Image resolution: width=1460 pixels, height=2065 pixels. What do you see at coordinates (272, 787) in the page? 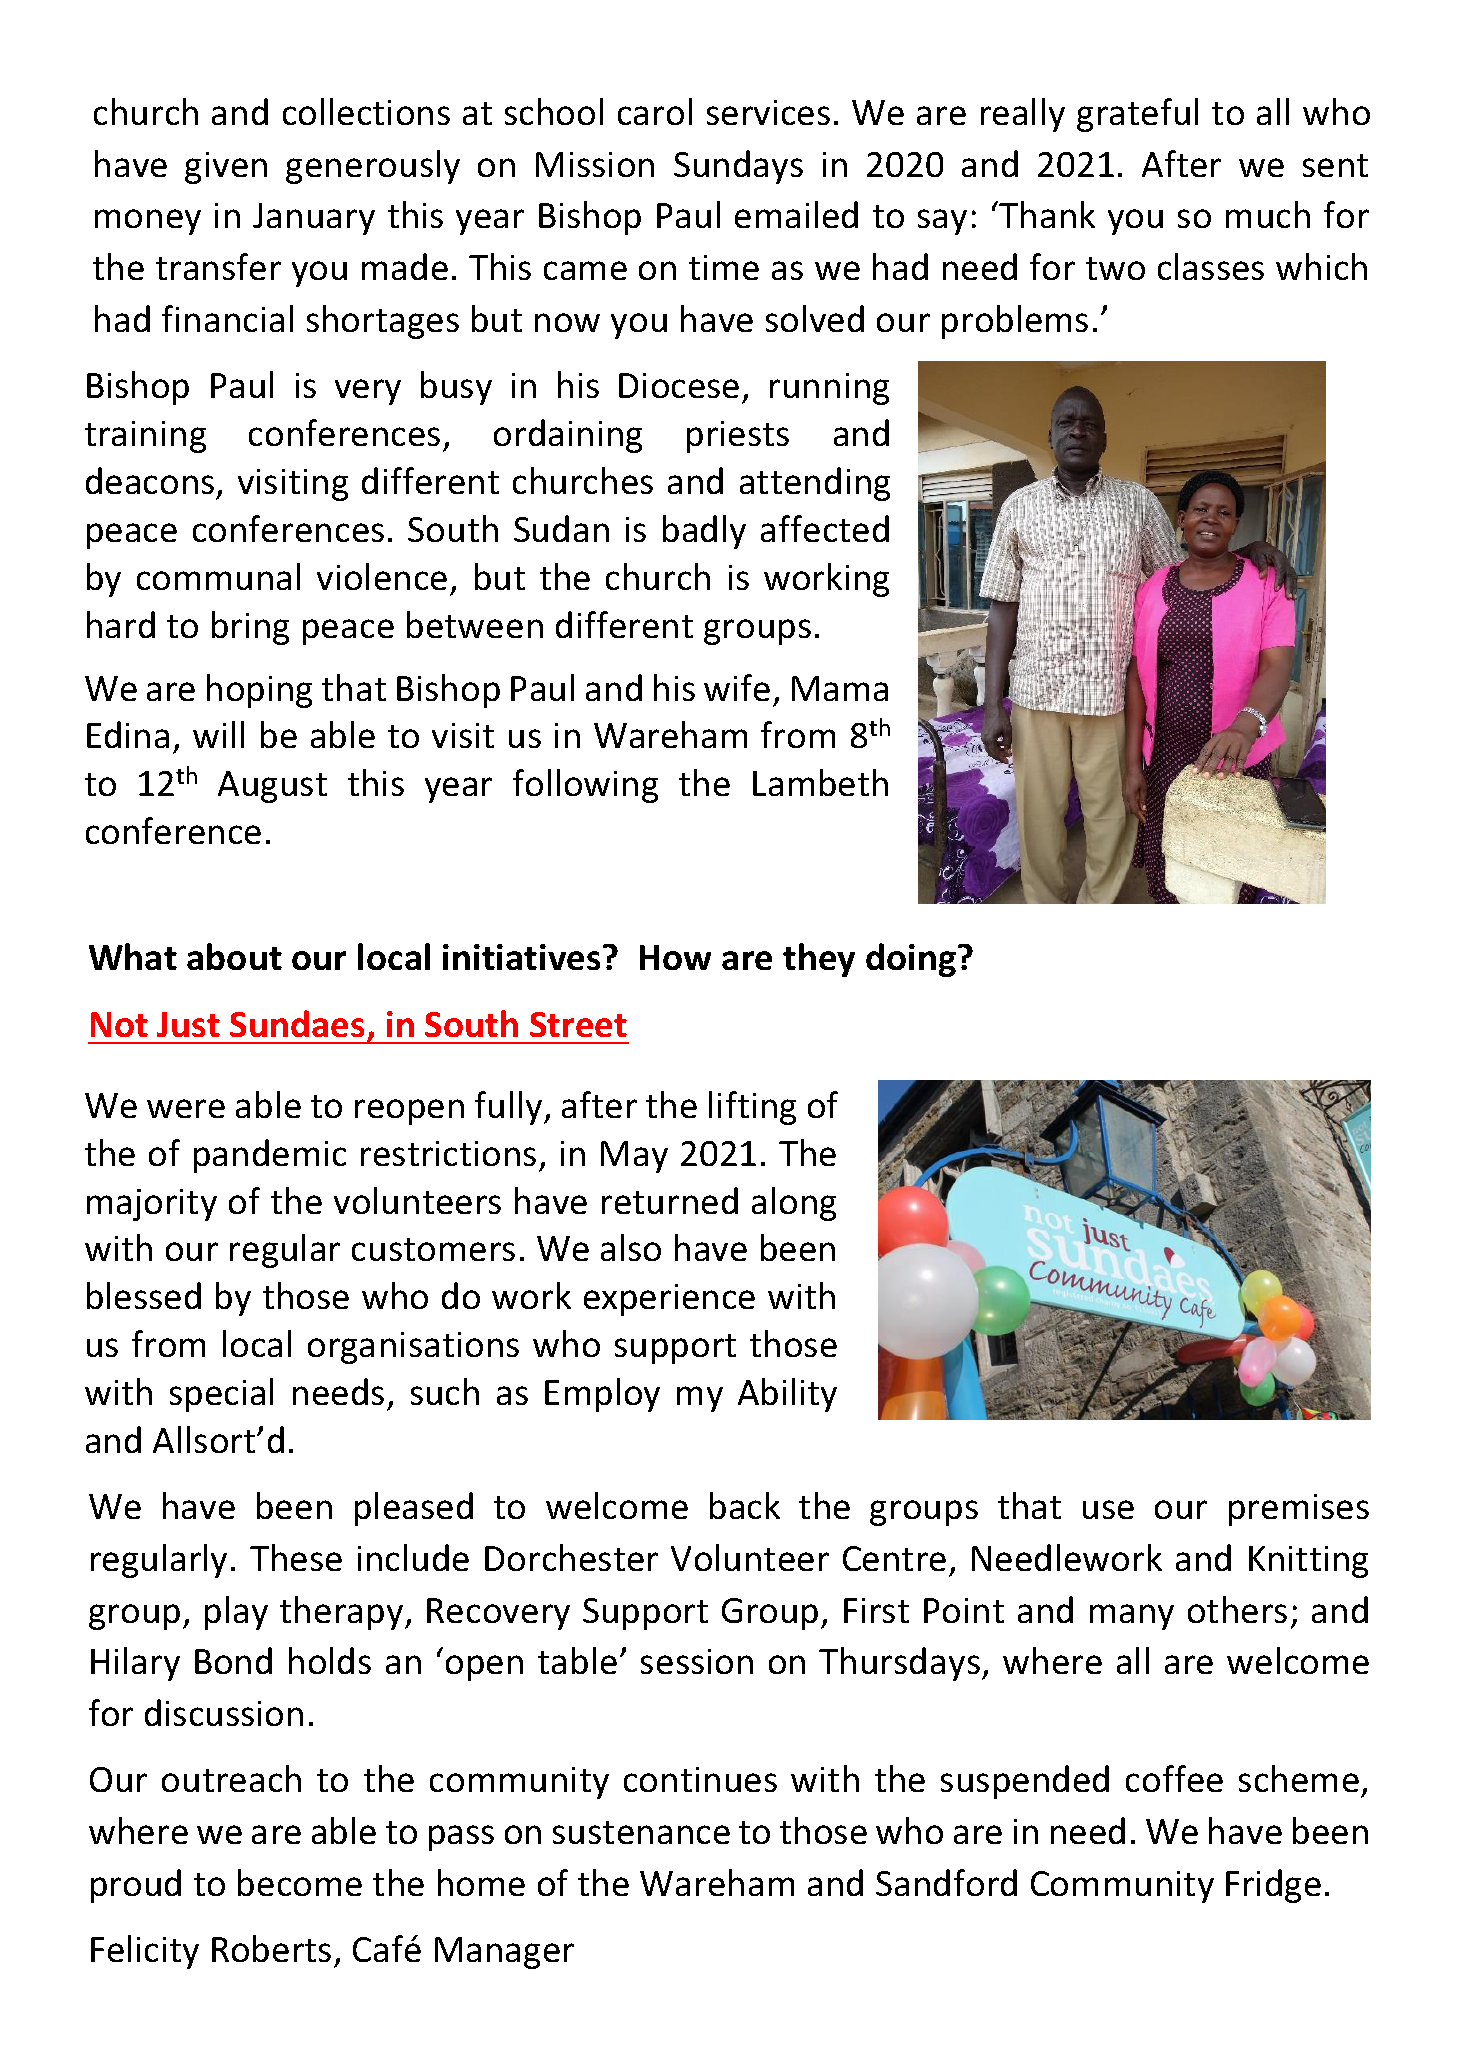
I see `August` at bounding box center [272, 787].
